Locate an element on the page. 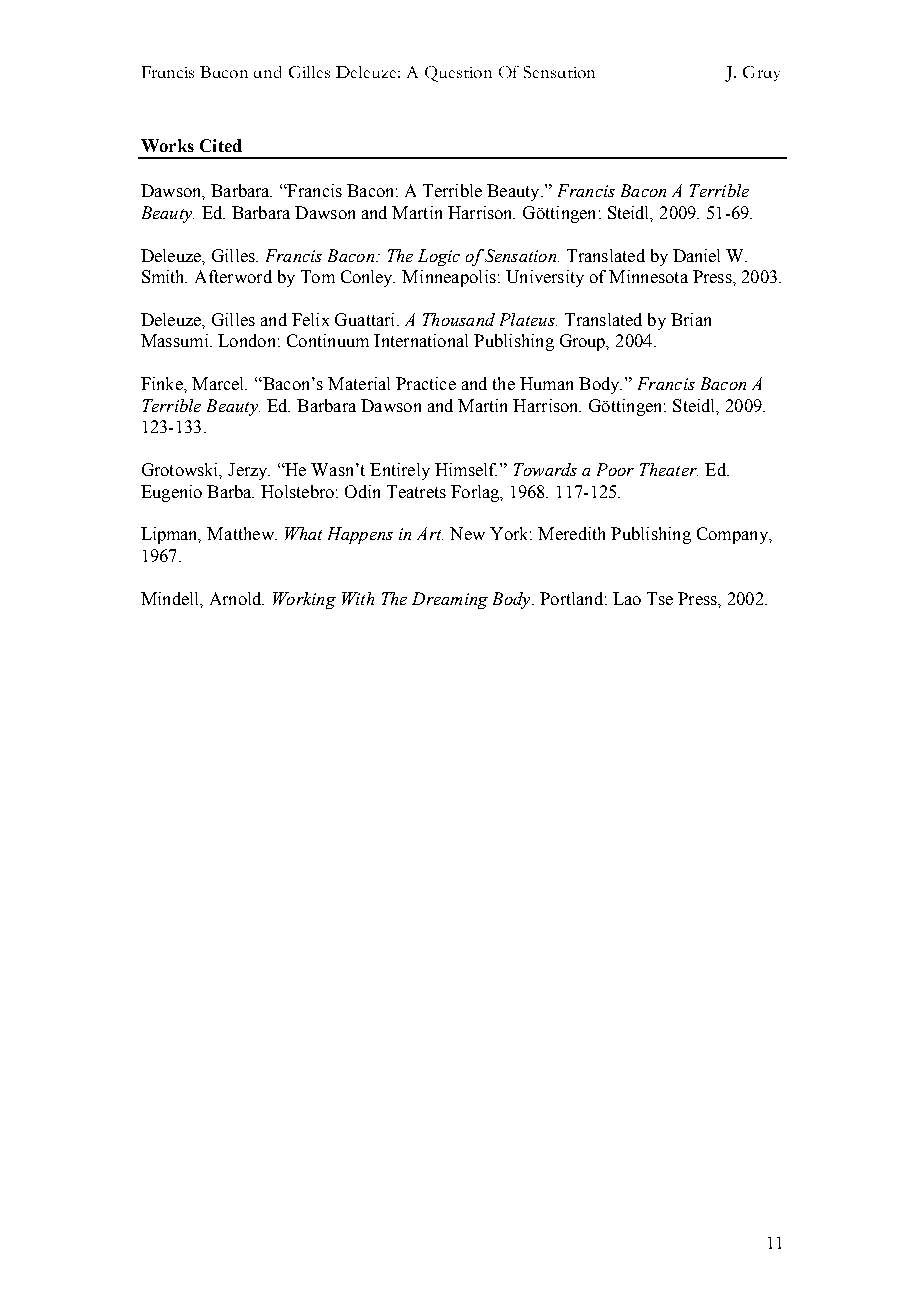 This image has width=924, height=1308. Arnold is located at coordinates (237, 598).
